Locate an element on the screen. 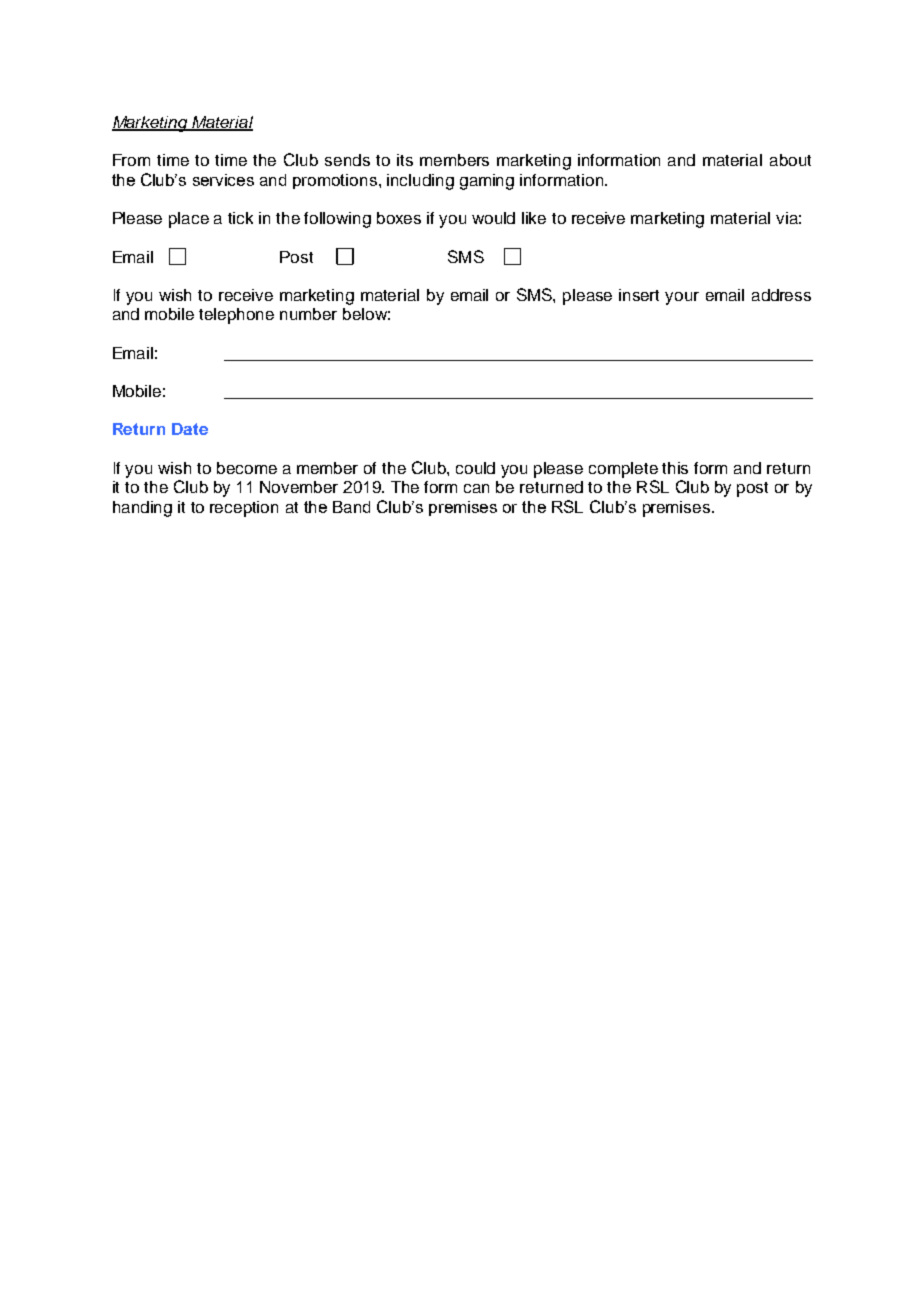 The height and width of the screenshot is (1308, 924). this is located at coordinates (675, 468).
